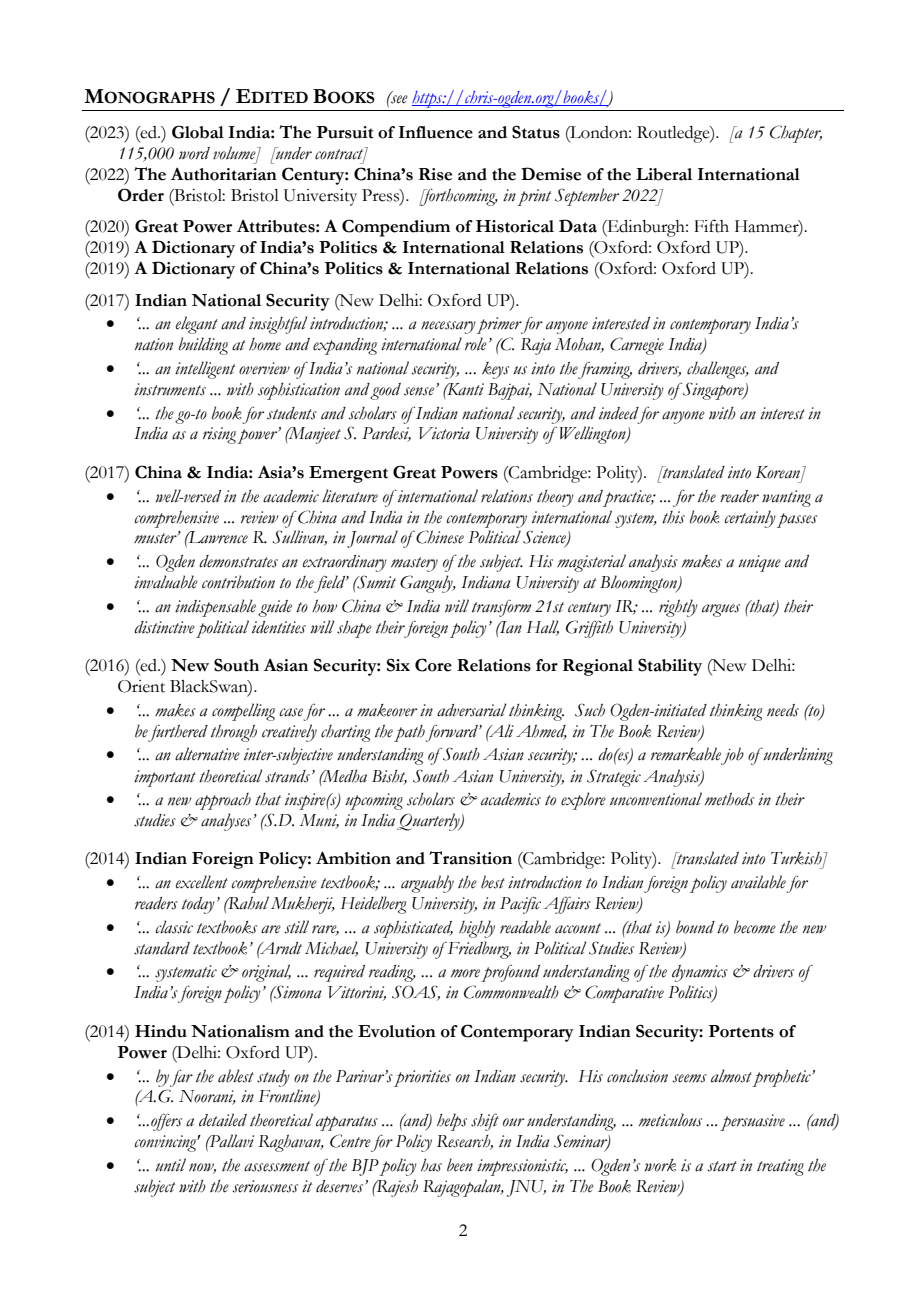 The height and width of the screenshot is (1308, 924). I want to click on Core, so click(433, 665).
